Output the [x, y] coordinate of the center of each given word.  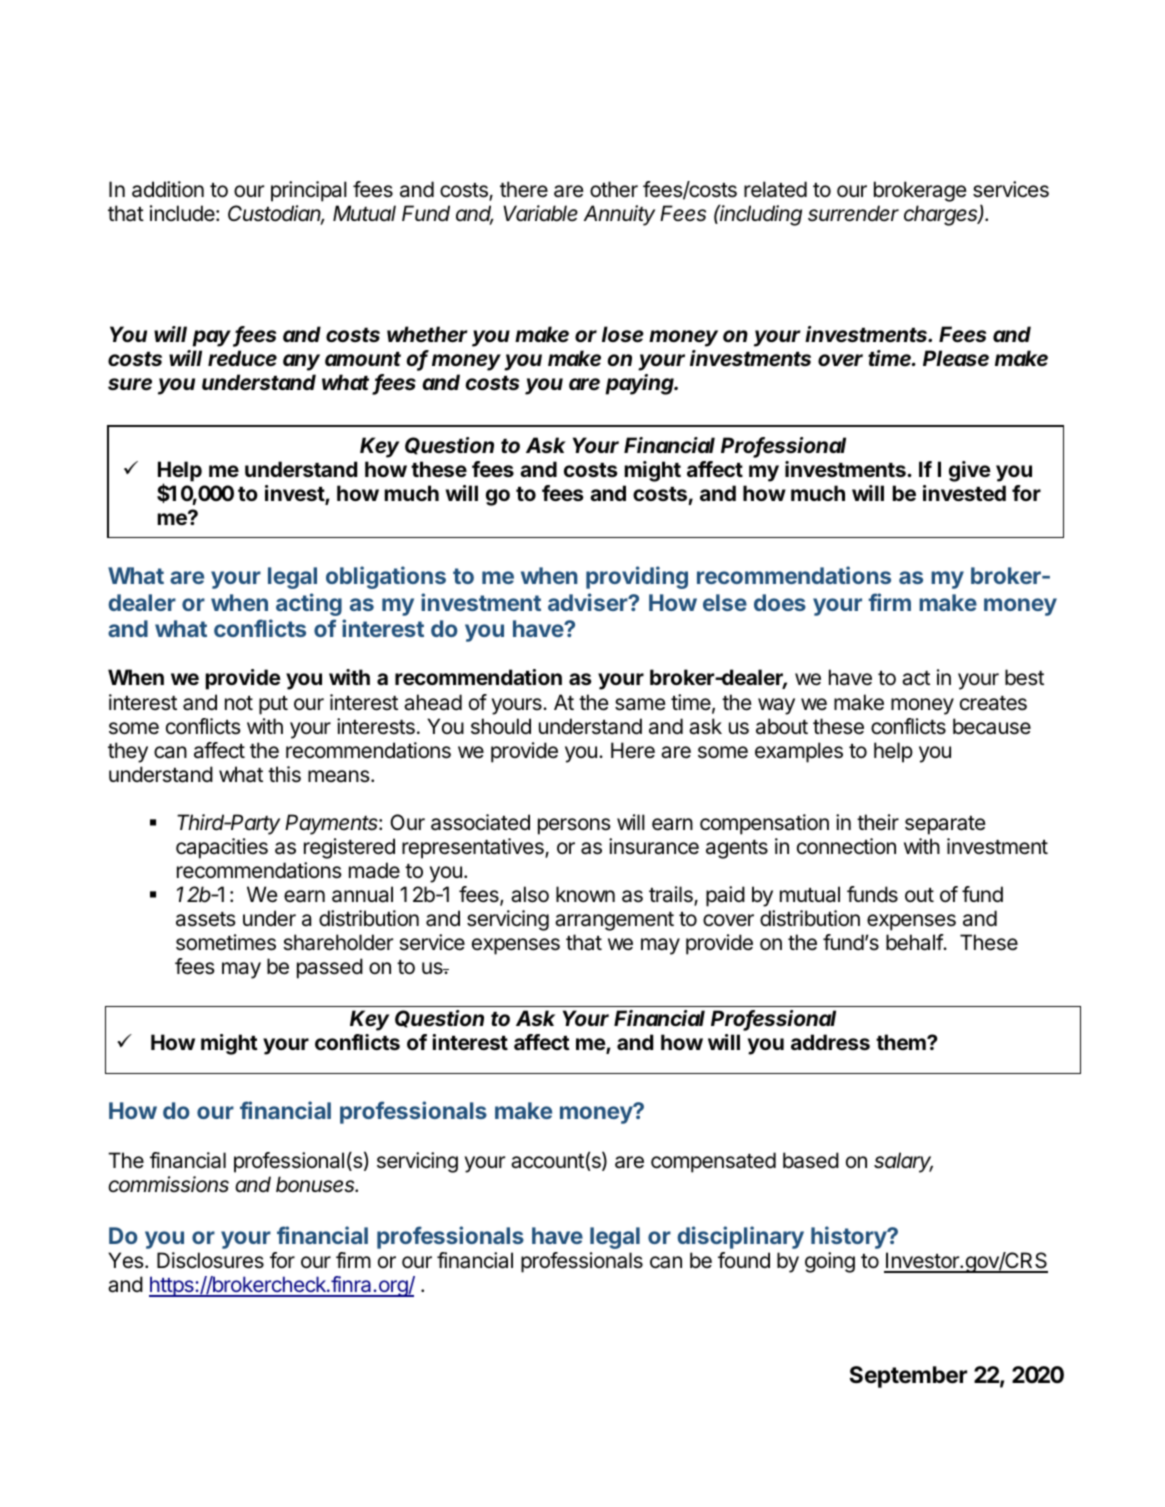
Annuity [619, 215]
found [744, 1260]
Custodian [276, 215]
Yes [127, 1260]
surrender [853, 213]
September [908, 1377]
